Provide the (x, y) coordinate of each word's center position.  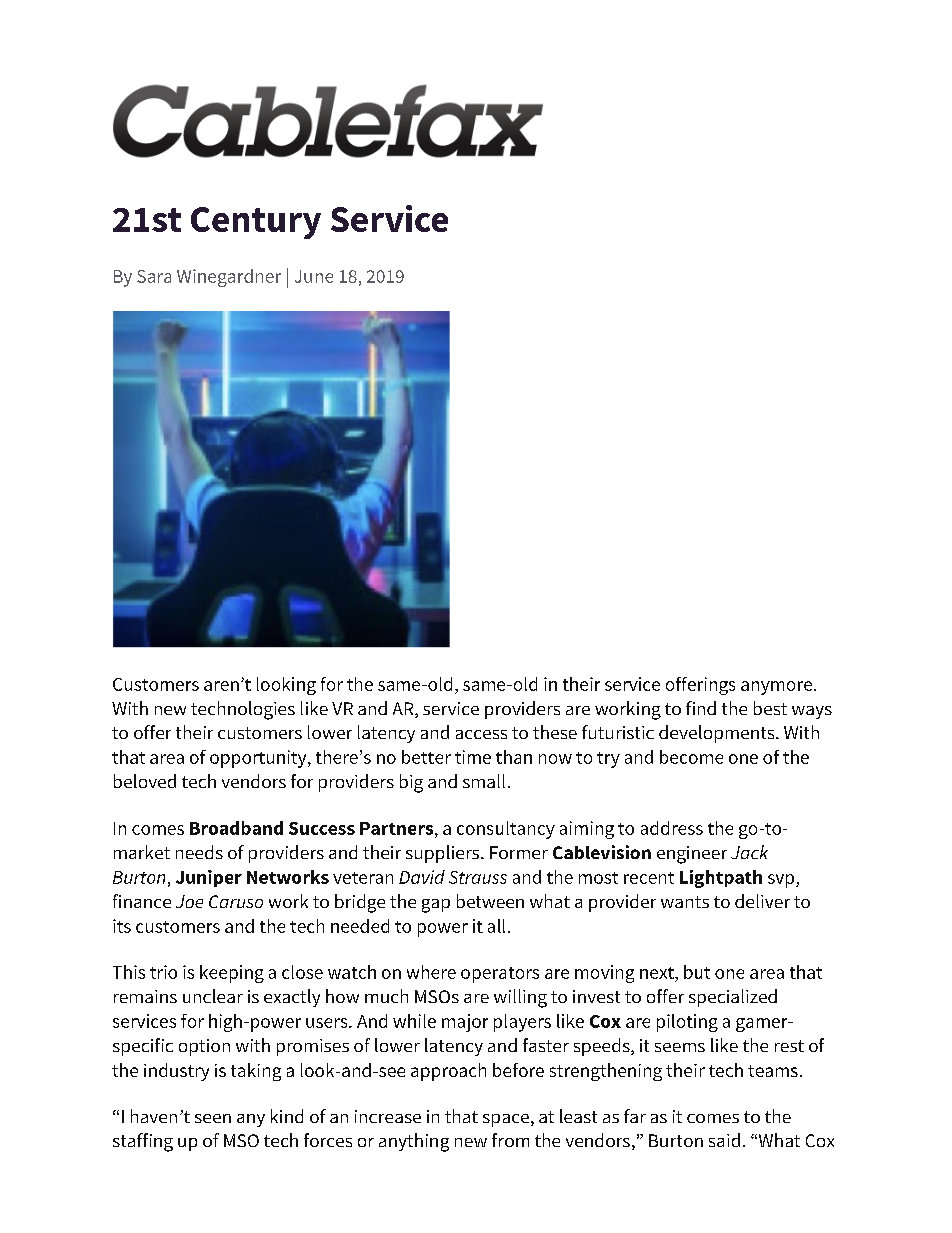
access (481, 734)
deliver (762, 901)
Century (256, 223)
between (490, 901)
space (506, 1120)
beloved (145, 781)
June (314, 276)
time (473, 757)
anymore (778, 688)
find (701, 708)
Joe (189, 901)
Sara (154, 276)
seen (213, 1118)
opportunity (259, 759)
